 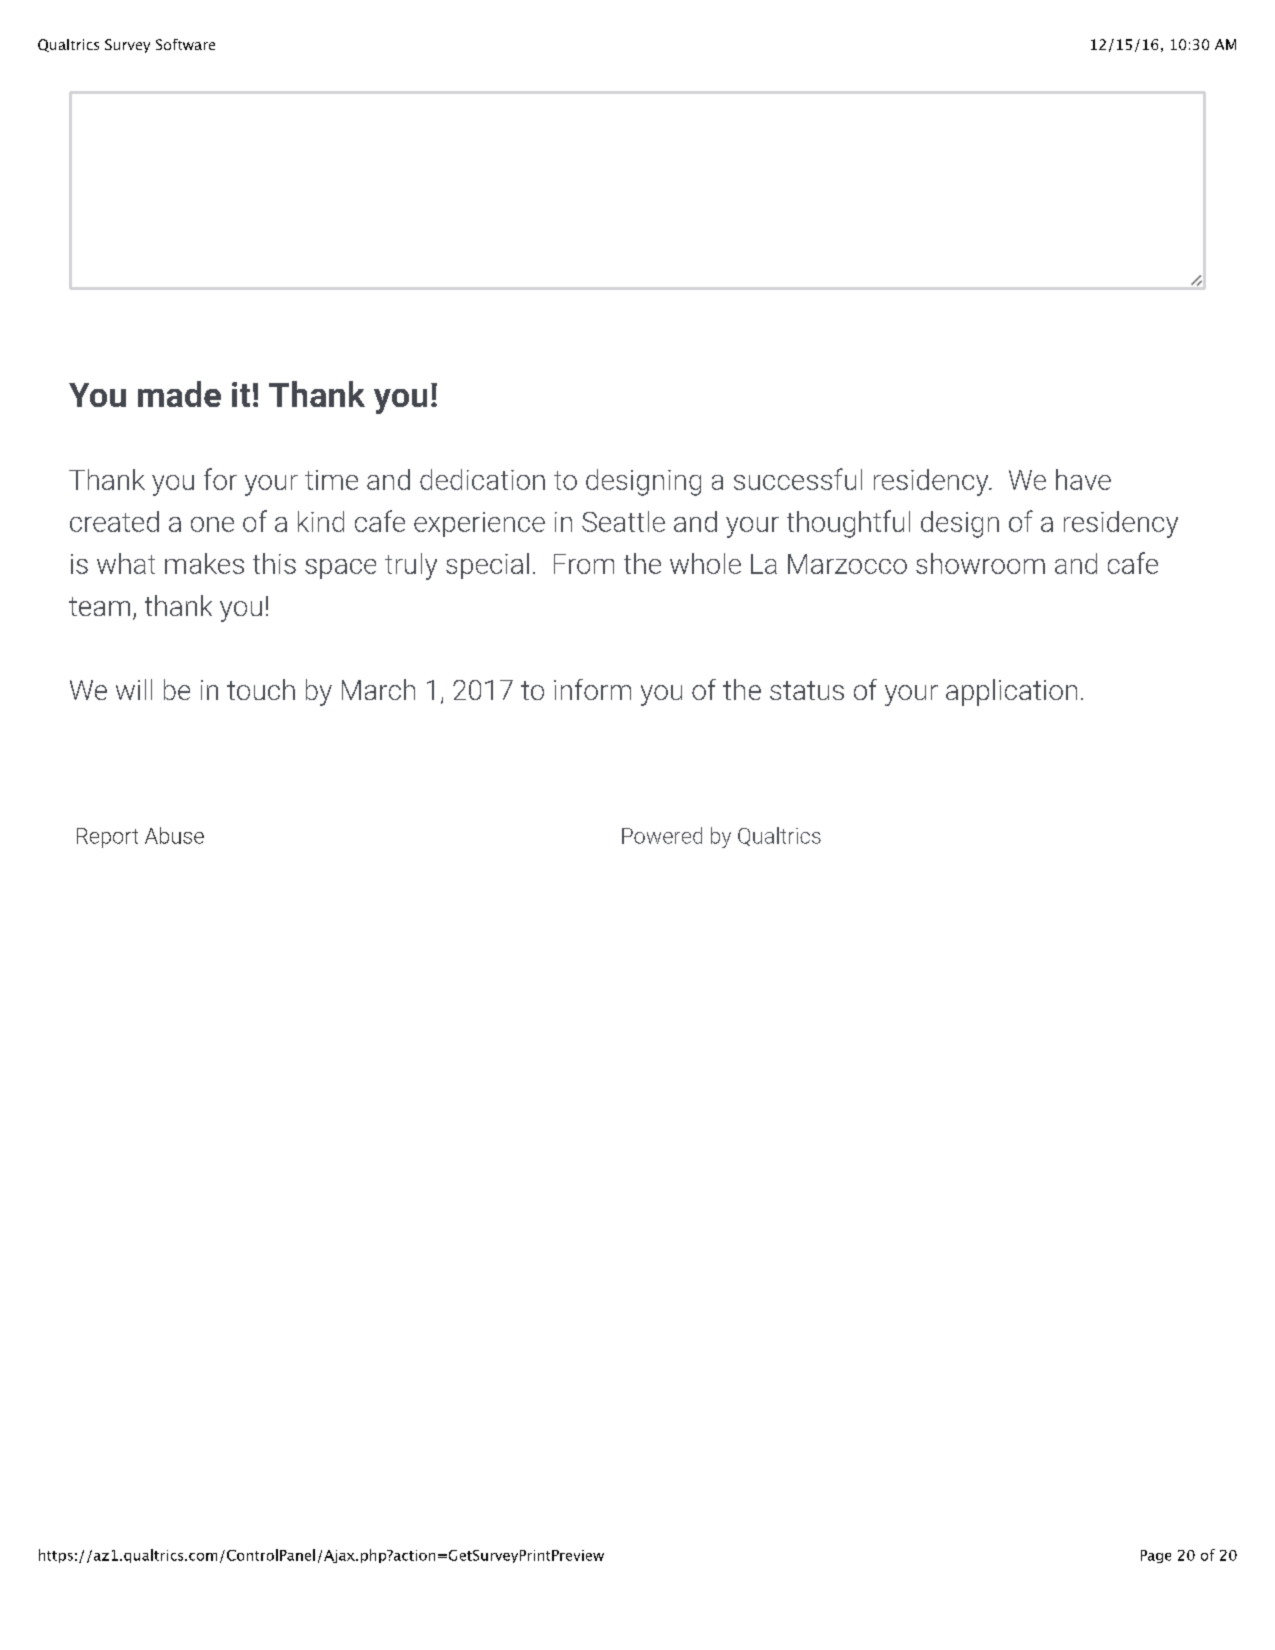 I want to click on Powered, so click(x=662, y=835).
